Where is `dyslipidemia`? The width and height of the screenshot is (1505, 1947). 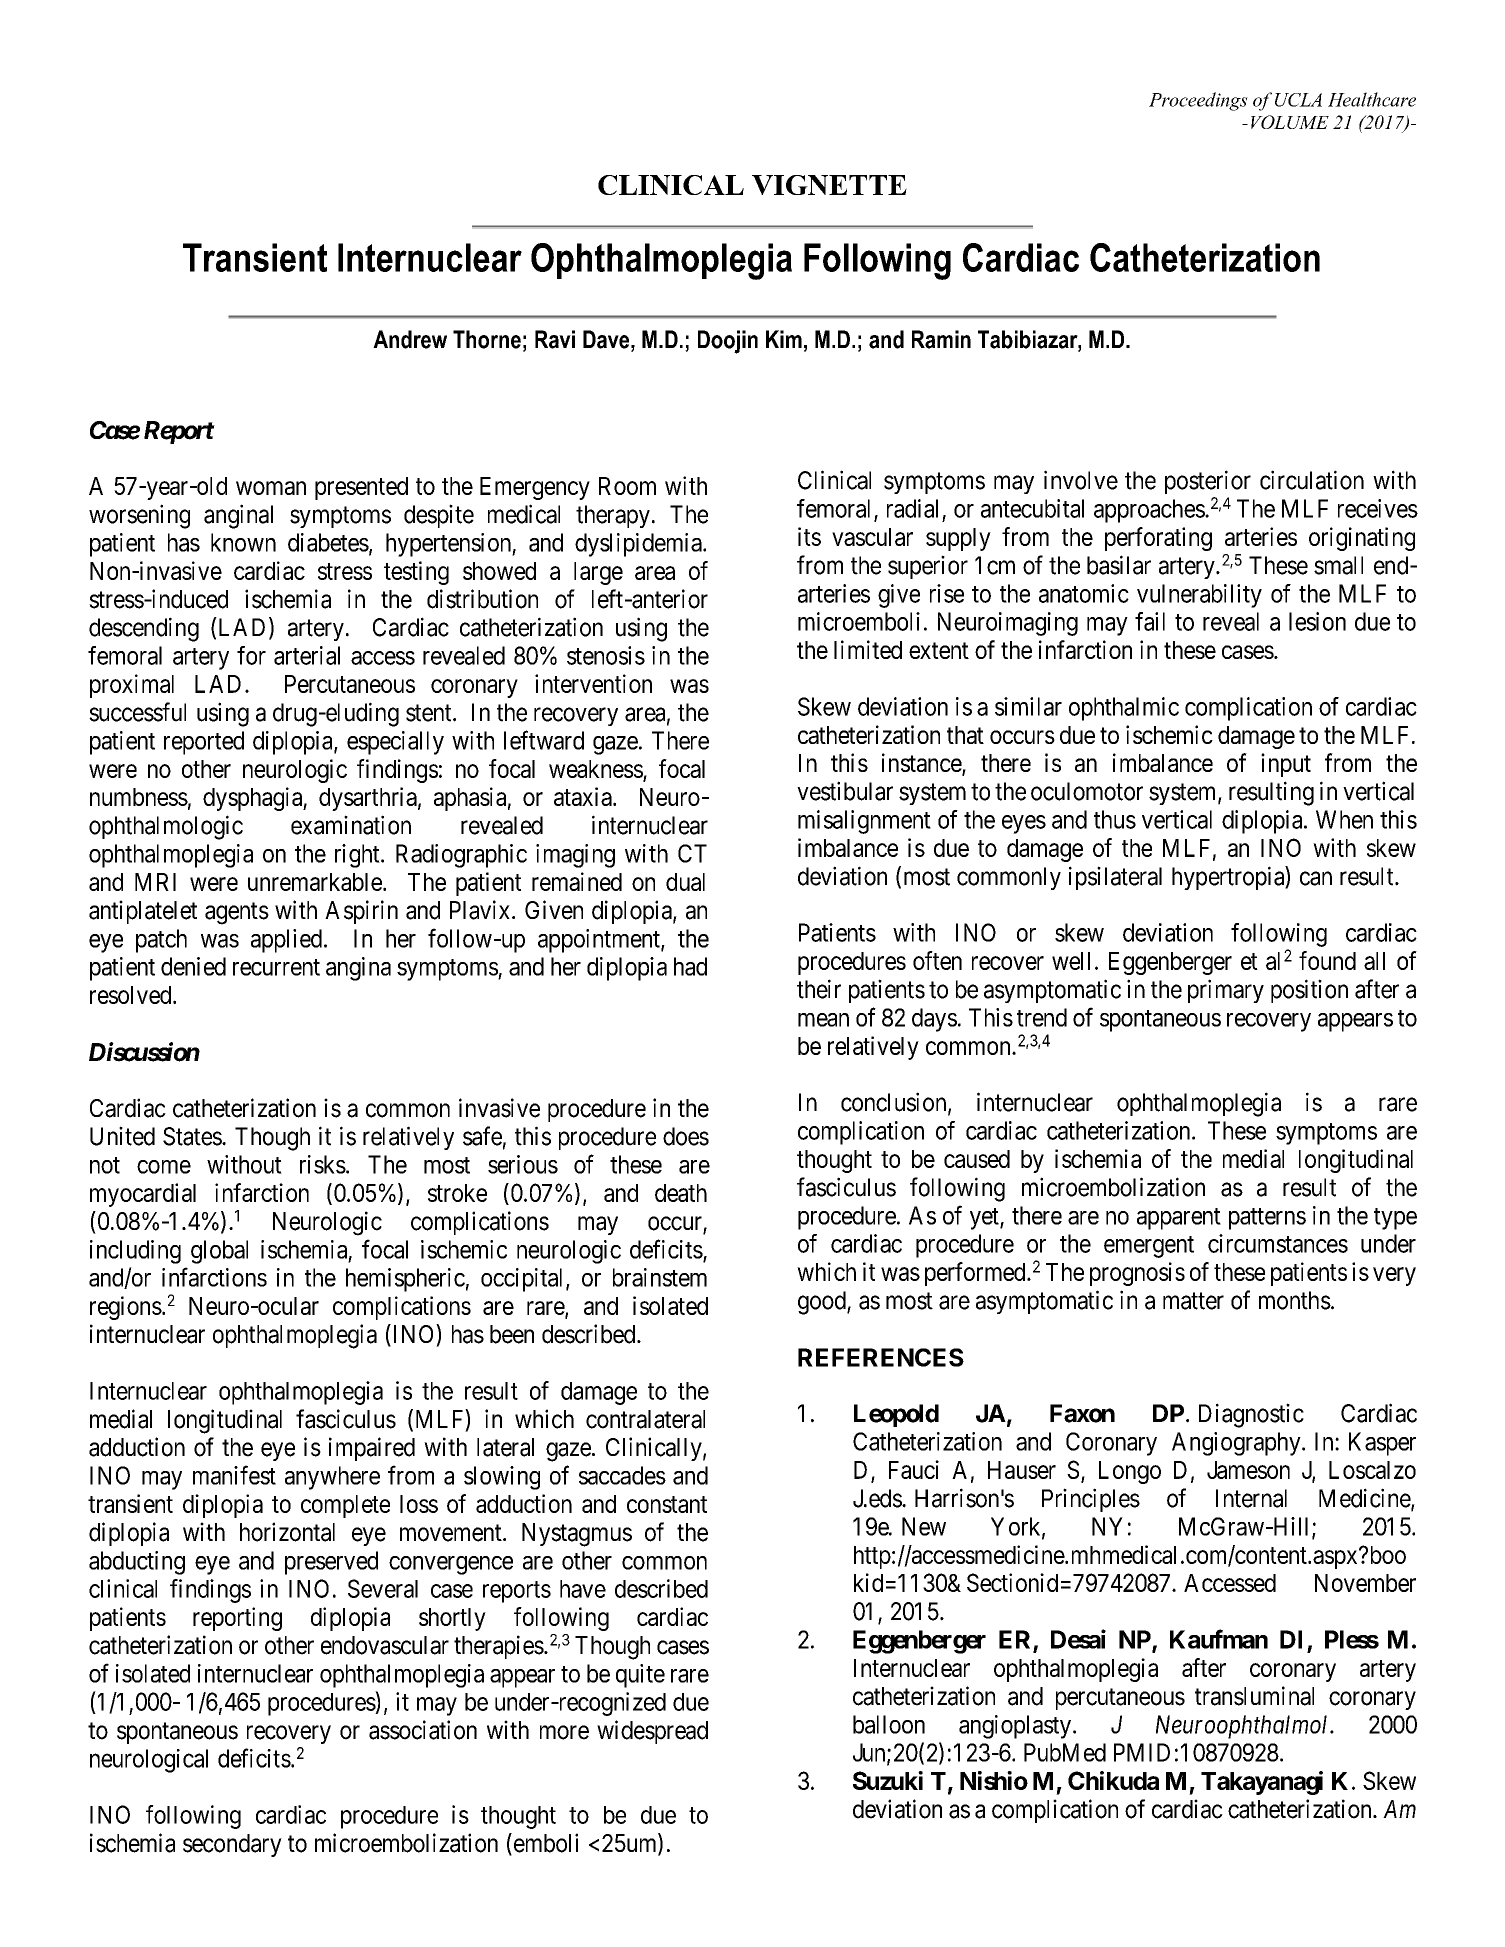 dyslipidemia is located at coordinates (639, 545).
